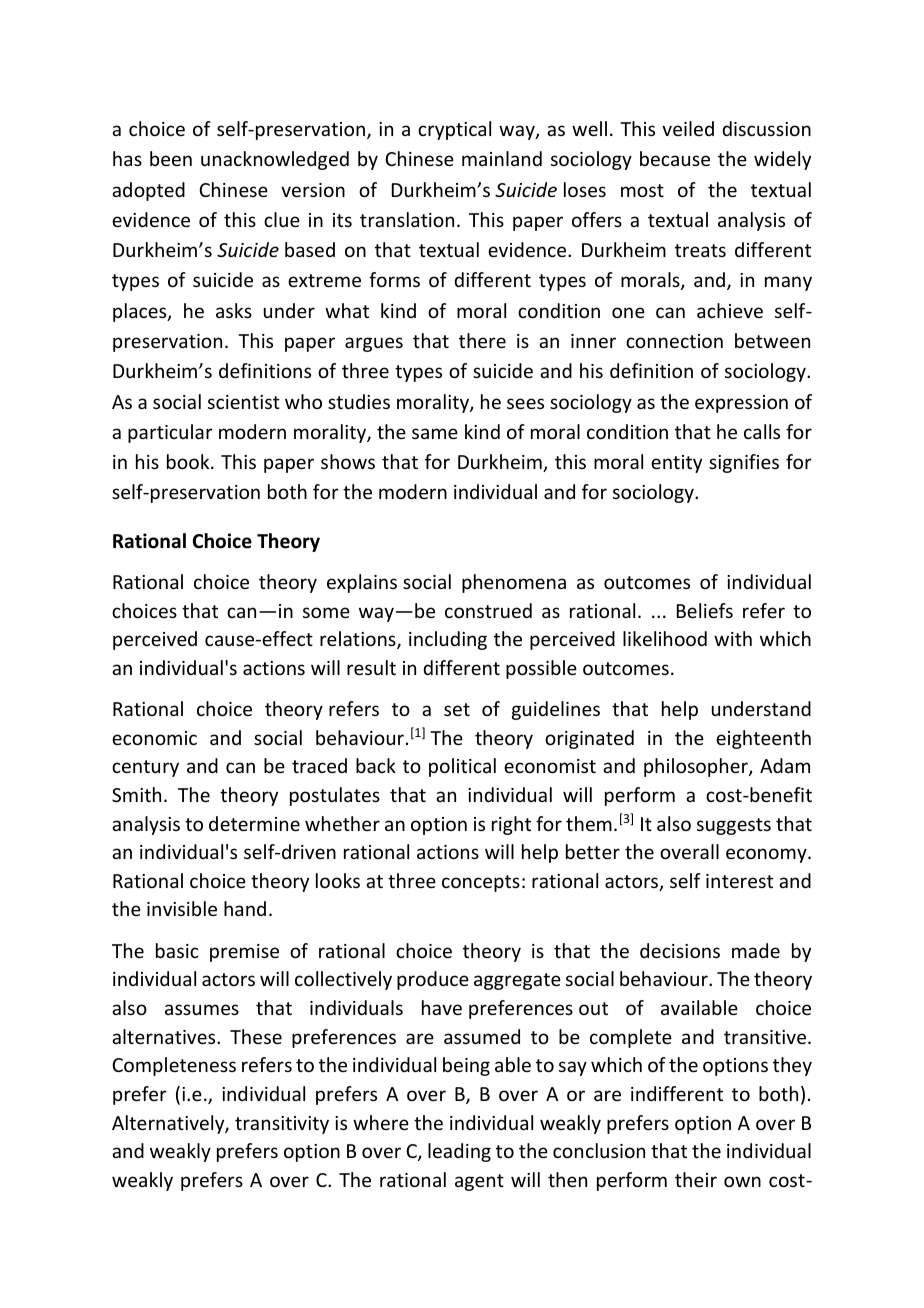 The height and width of the page is (1308, 924). I want to click on interest, so click(739, 881).
